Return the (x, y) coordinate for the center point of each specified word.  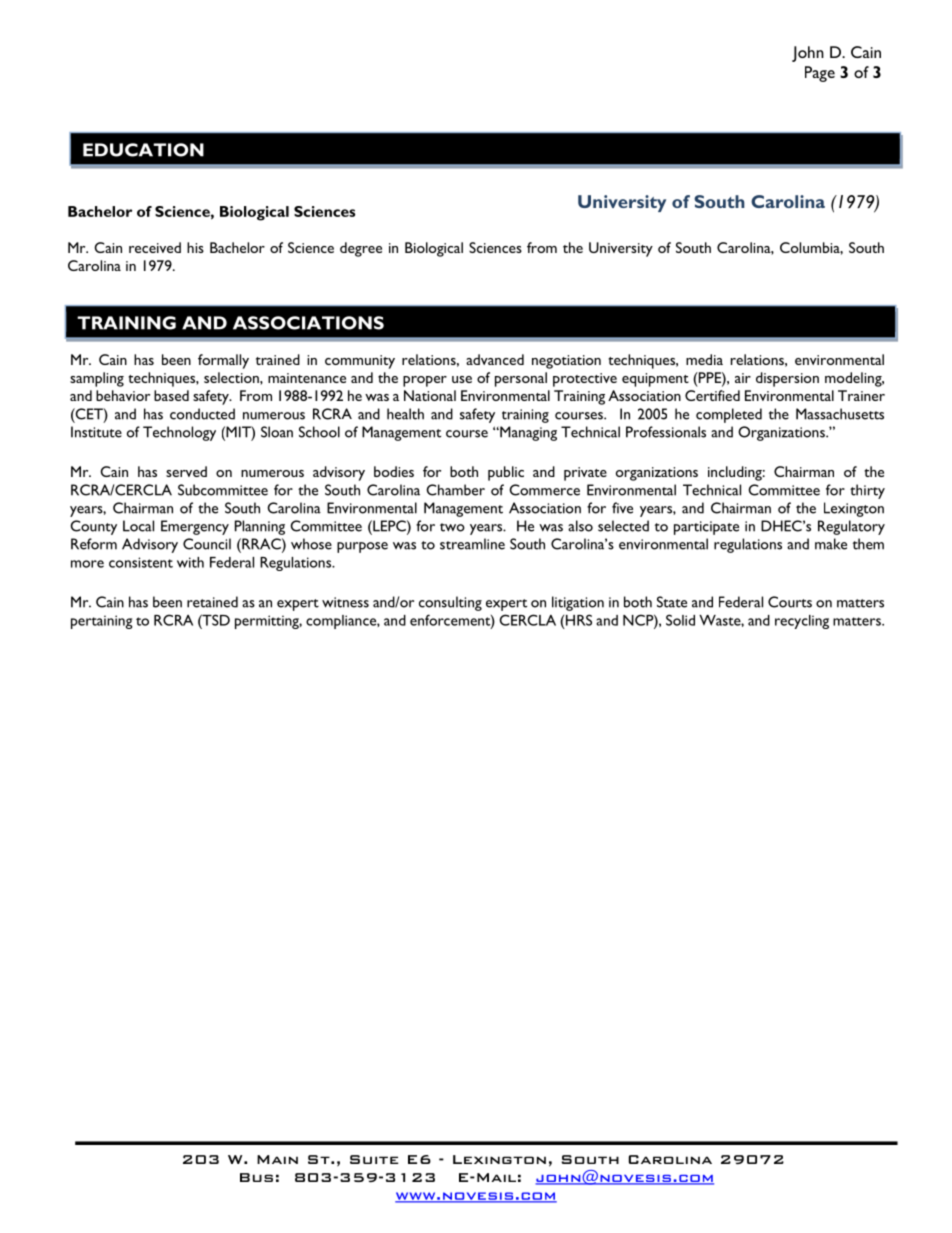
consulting (450, 603)
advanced (495, 359)
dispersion (787, 379)
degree (361, 249)
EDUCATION (143, 150)
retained (212, 602)
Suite (374, 1159)
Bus (256, 1177)
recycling (802, 622)
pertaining (102, 622)
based (171, 395)
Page (820, 74)
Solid (680, 620)
